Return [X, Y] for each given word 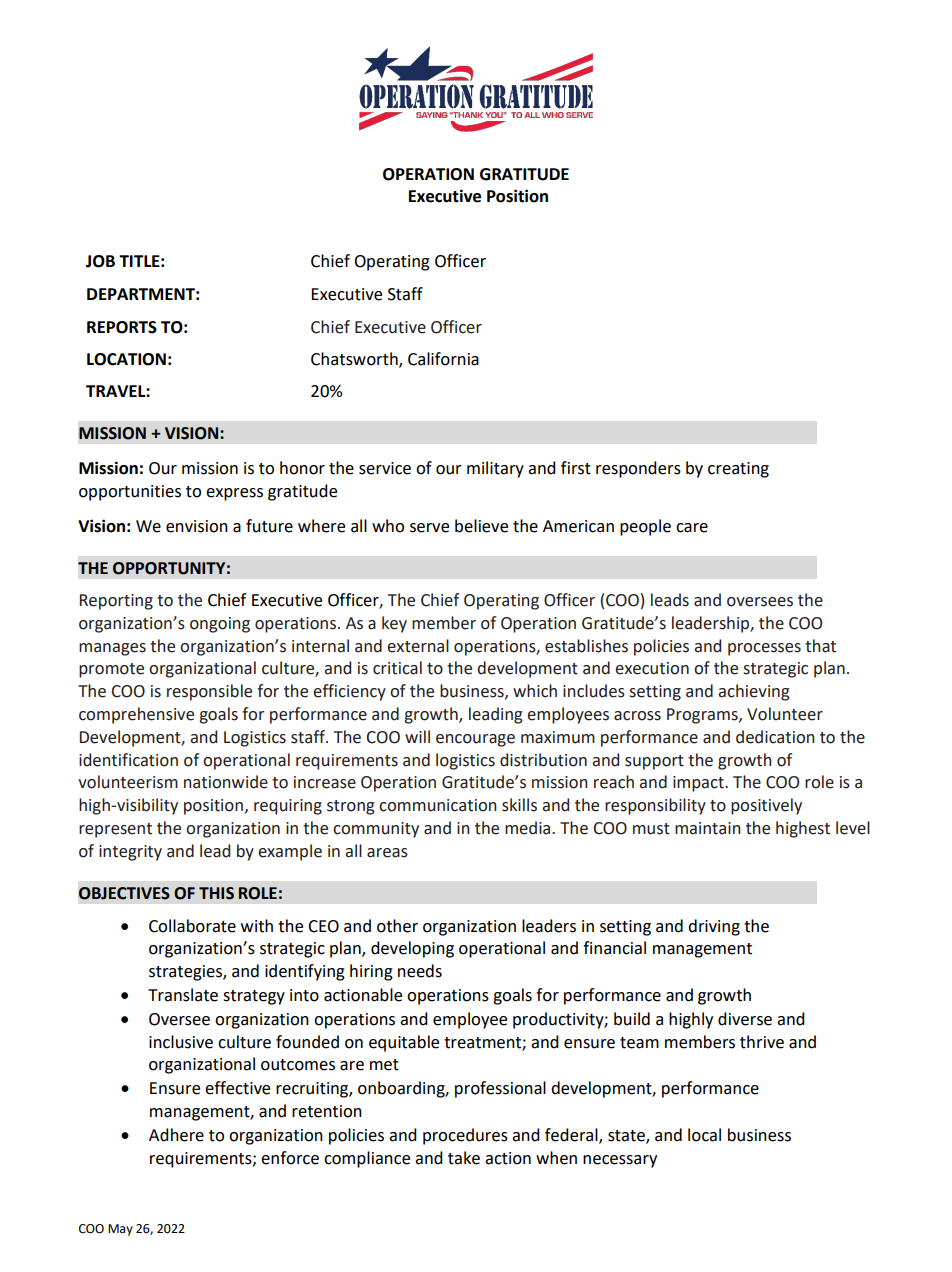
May [120, 1230]
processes [764, 649]
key [394, 624]
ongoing [220, 625]
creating [738, 470]
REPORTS [122, 327]
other [397, 926]
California [443, 359]
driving [714, 927]
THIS [216, 893]
